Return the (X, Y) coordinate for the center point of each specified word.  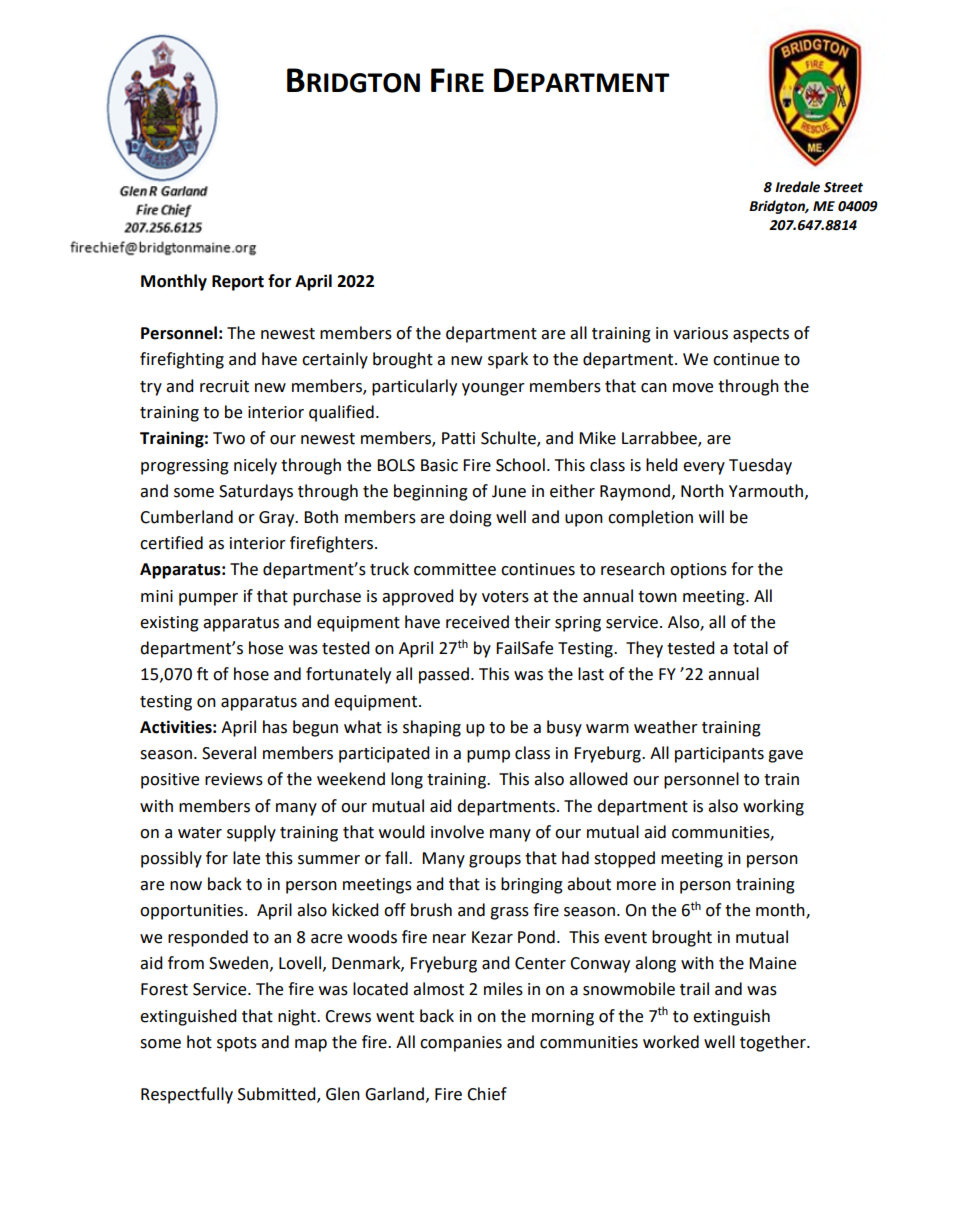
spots (237, 1044)
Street (843, 187)
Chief (487, 1094)
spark (508, 360)
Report (238, 283)
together (774, 1043)
